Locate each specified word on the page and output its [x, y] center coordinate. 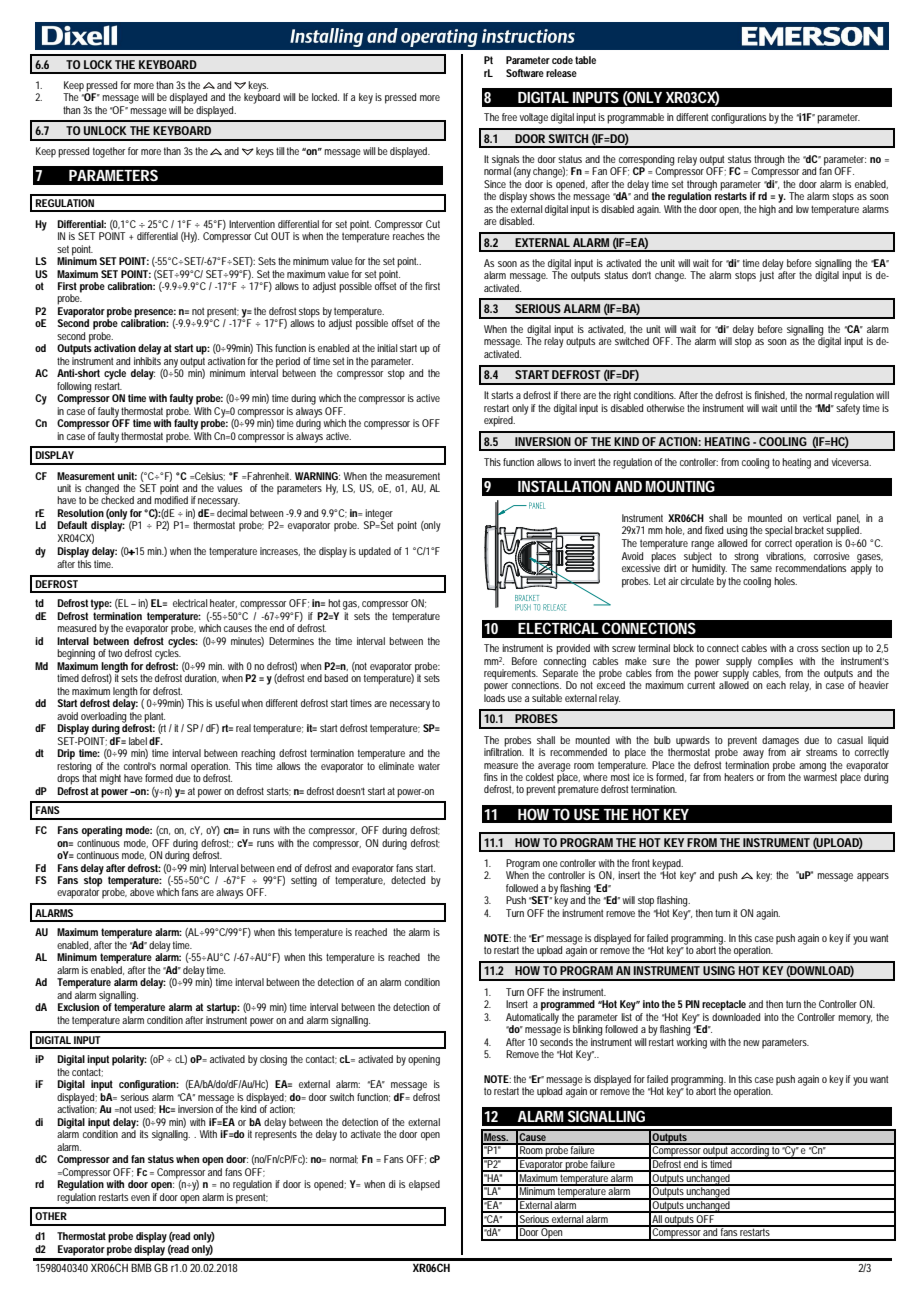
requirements [511, 674]
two [115, 653]
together [109, 152]
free [509, 117]
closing [273, 1060]
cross [807, 649]
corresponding [645, 161]
